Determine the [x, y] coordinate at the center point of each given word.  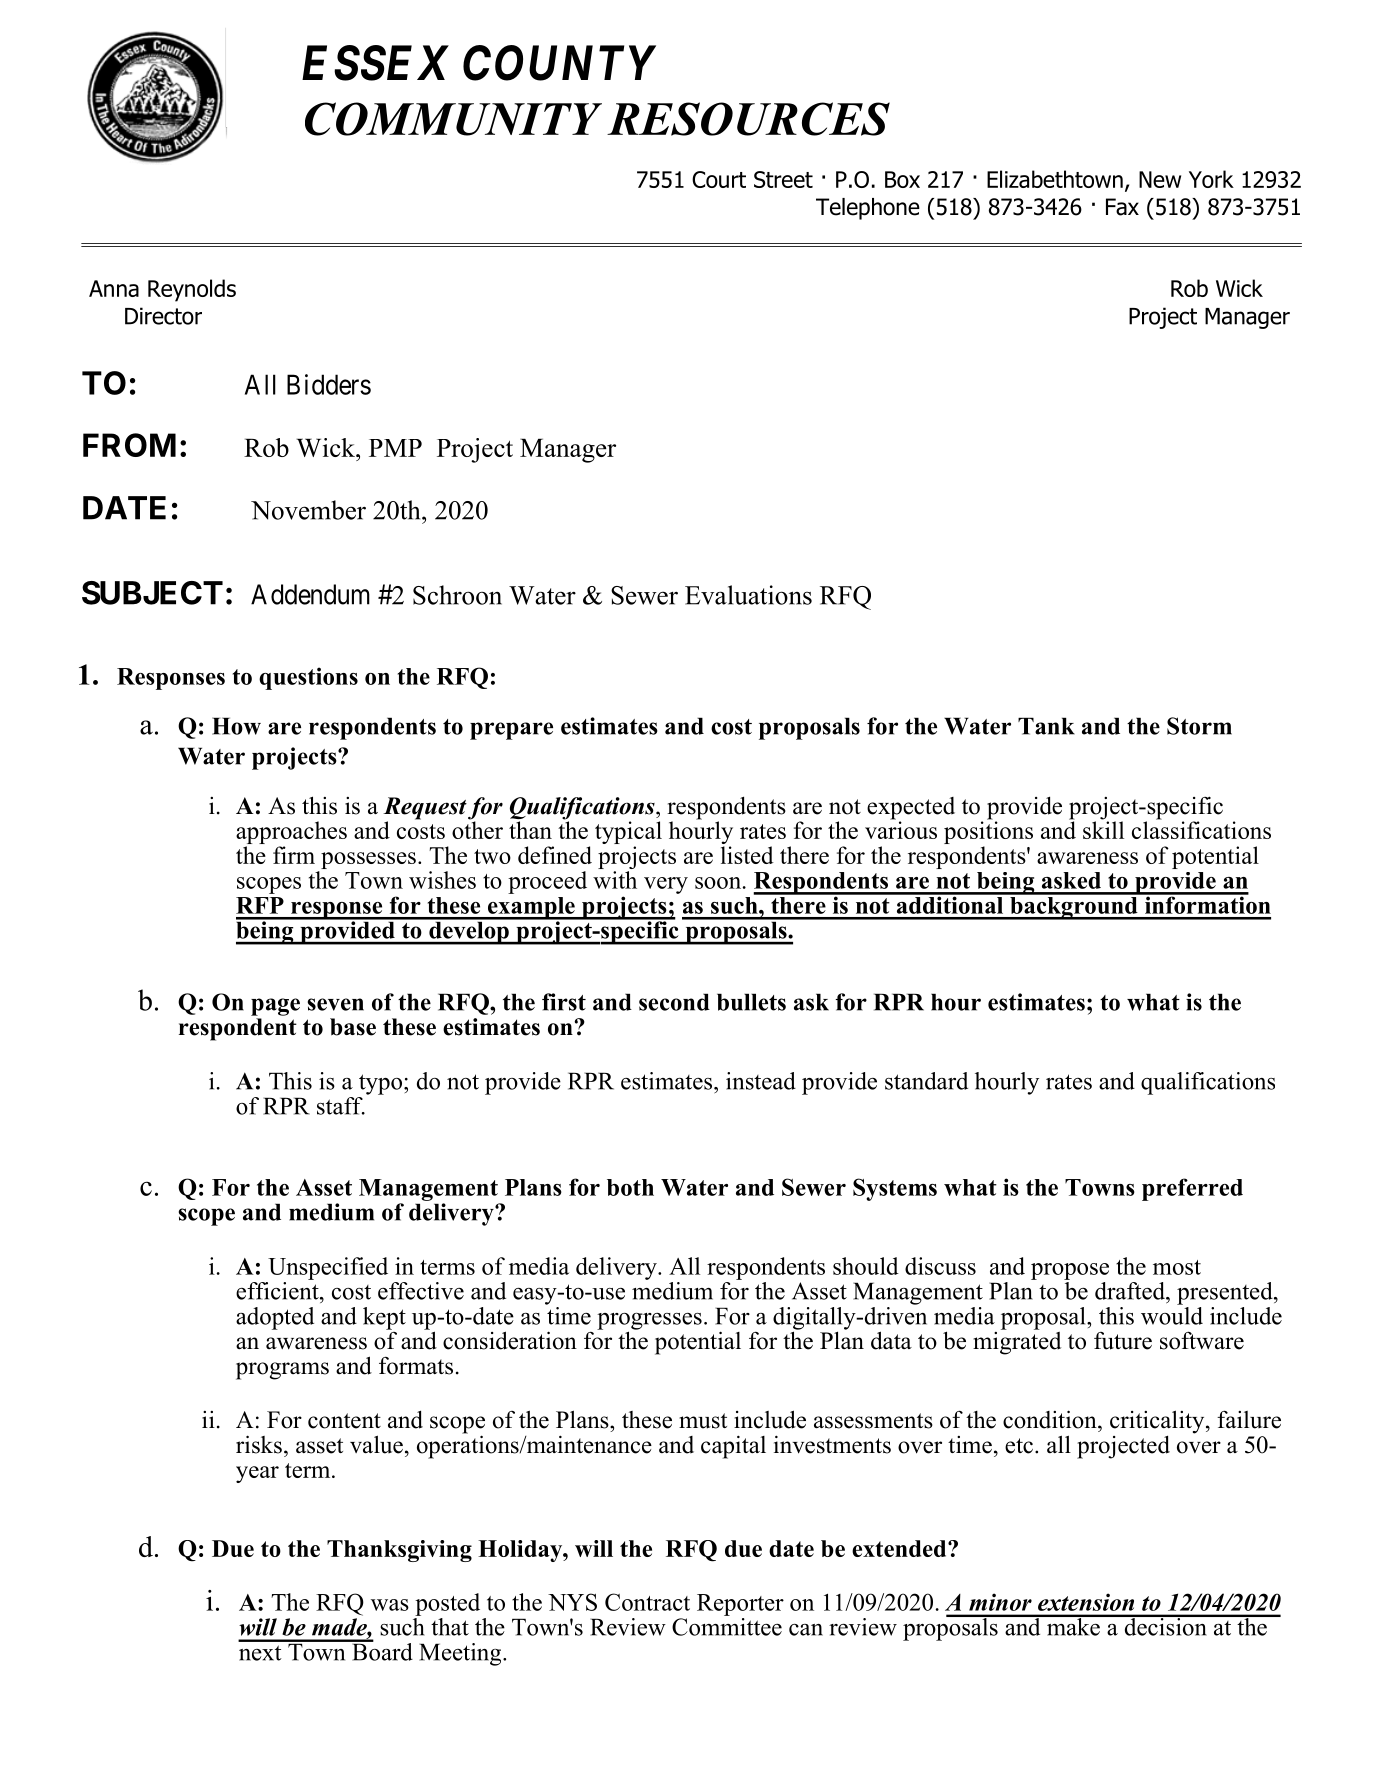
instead [761, 1081]
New [1160, 179]
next [260, 1653]
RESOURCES [748, 119]
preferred [1192, 1189]
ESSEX [375, 63]
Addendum [310, 594]
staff [341, 1106]
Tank [1046, 726]
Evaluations [748, 595]
